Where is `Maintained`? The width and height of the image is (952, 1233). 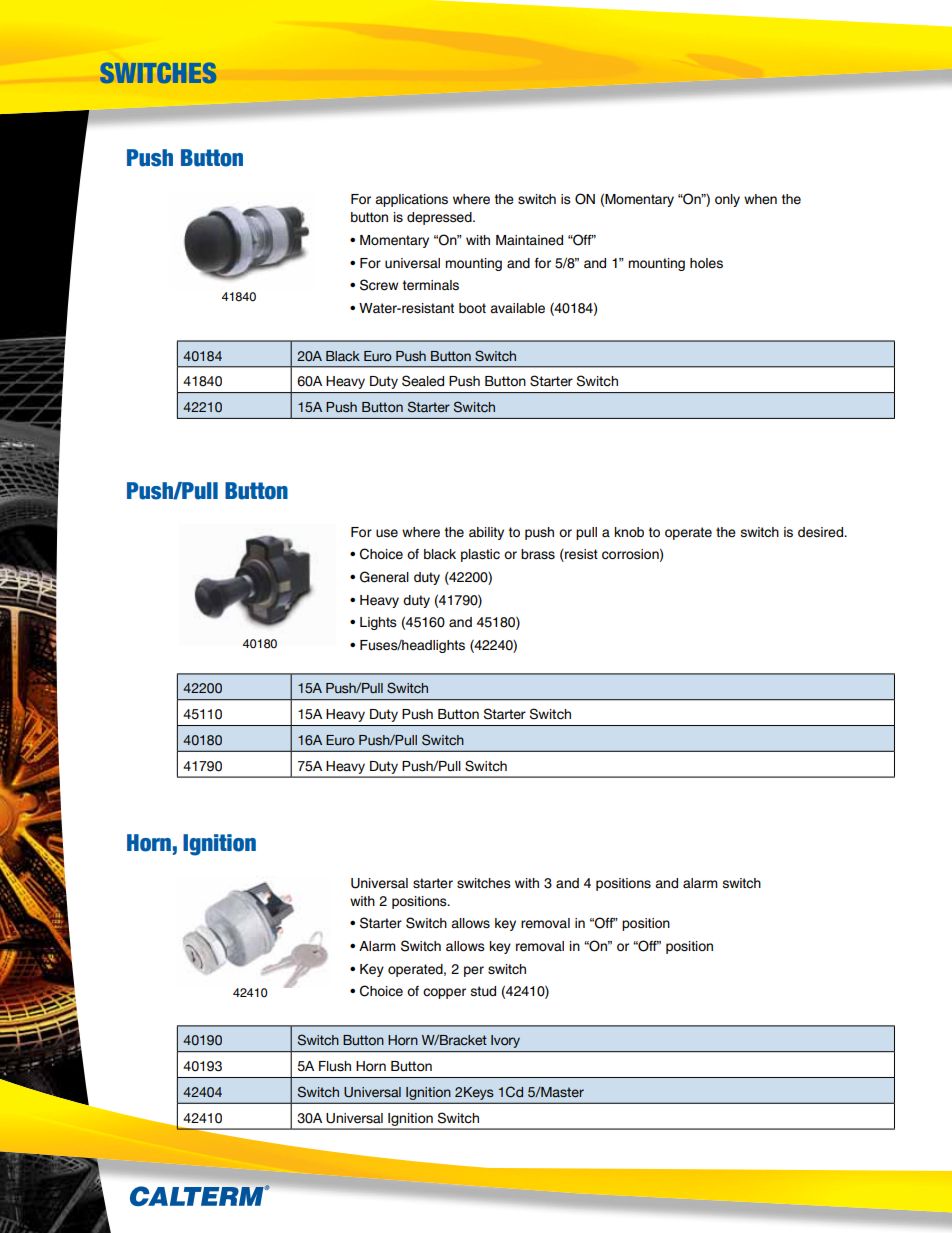 Maintained is located at coordinates (529, 240).
